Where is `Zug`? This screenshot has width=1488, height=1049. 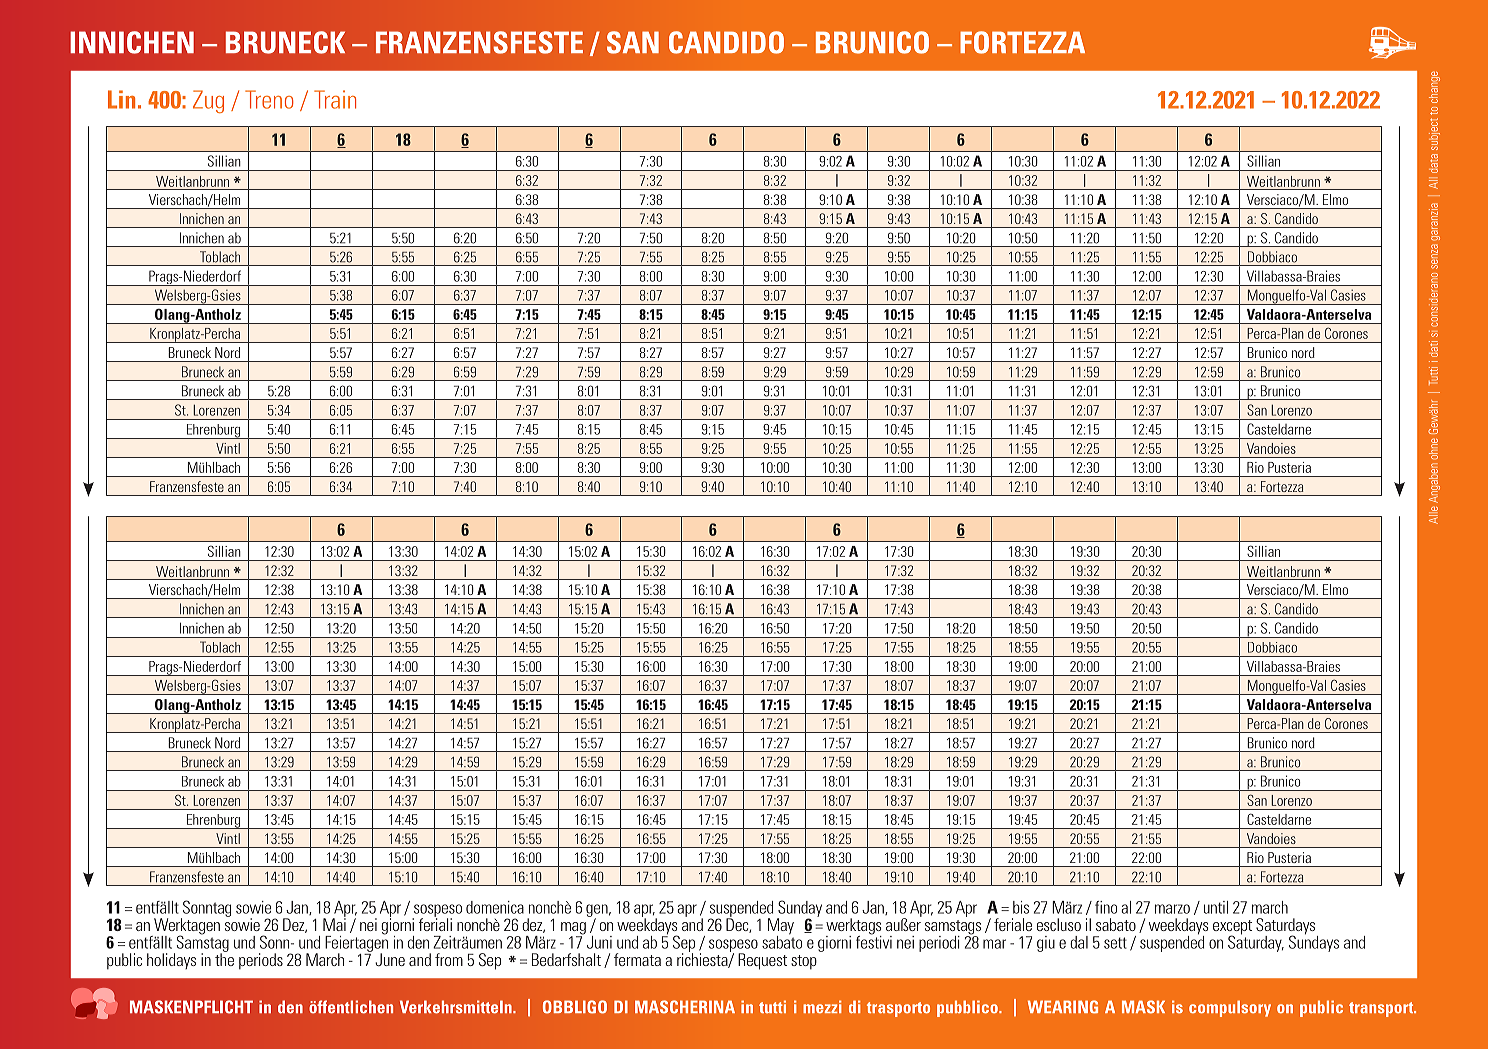
Zug is located at coordinates (208, 101).
